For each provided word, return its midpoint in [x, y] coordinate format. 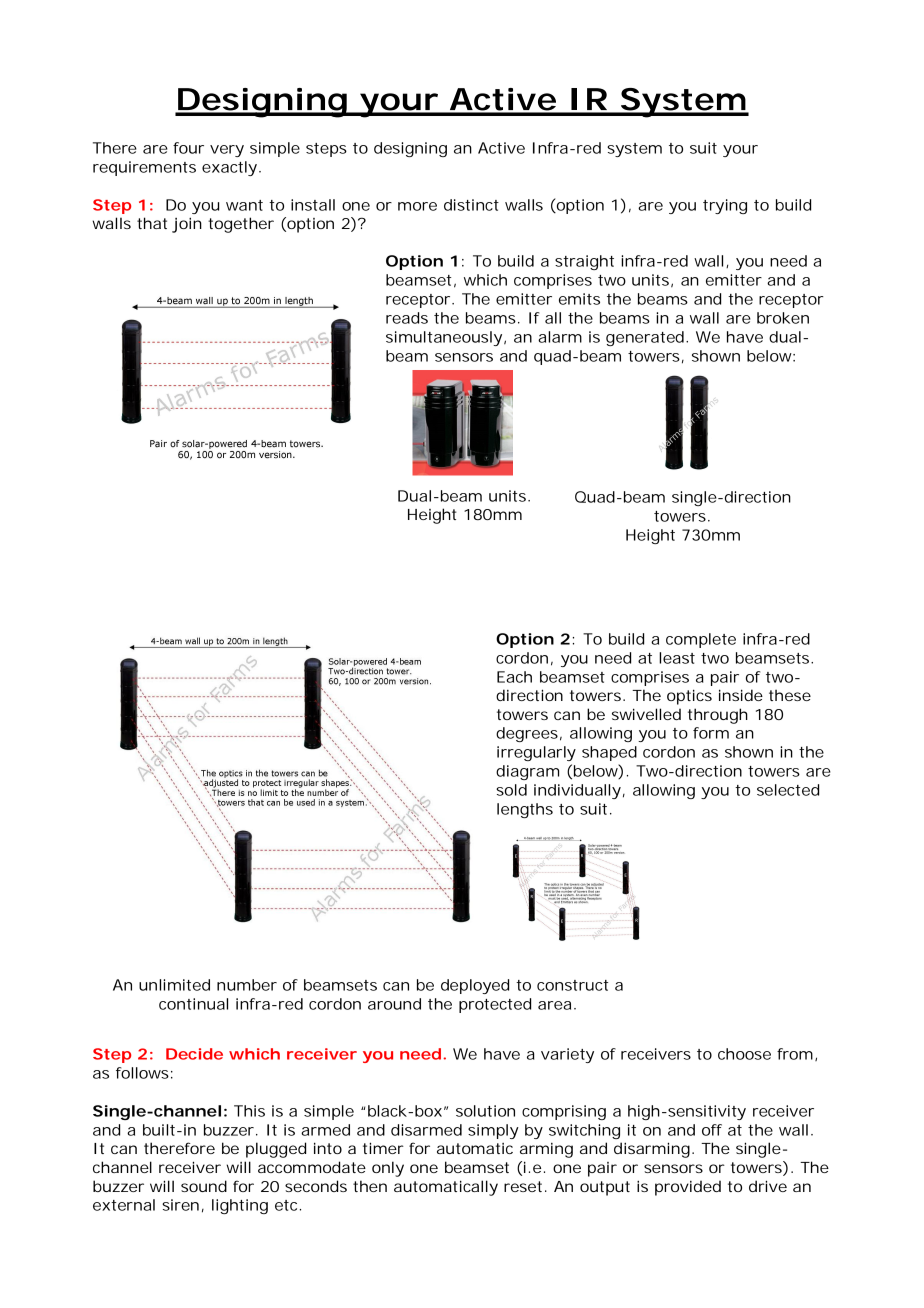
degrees [527, 734]
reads [407, 318]
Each [514, 677]
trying [725, 206]
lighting [240, 1206]
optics [689, 697]
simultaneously [444, 338]
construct [572, 985]
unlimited [174, 985]
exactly [229, 168]
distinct [471, 205]
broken [783, 318]
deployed [475, 986]
